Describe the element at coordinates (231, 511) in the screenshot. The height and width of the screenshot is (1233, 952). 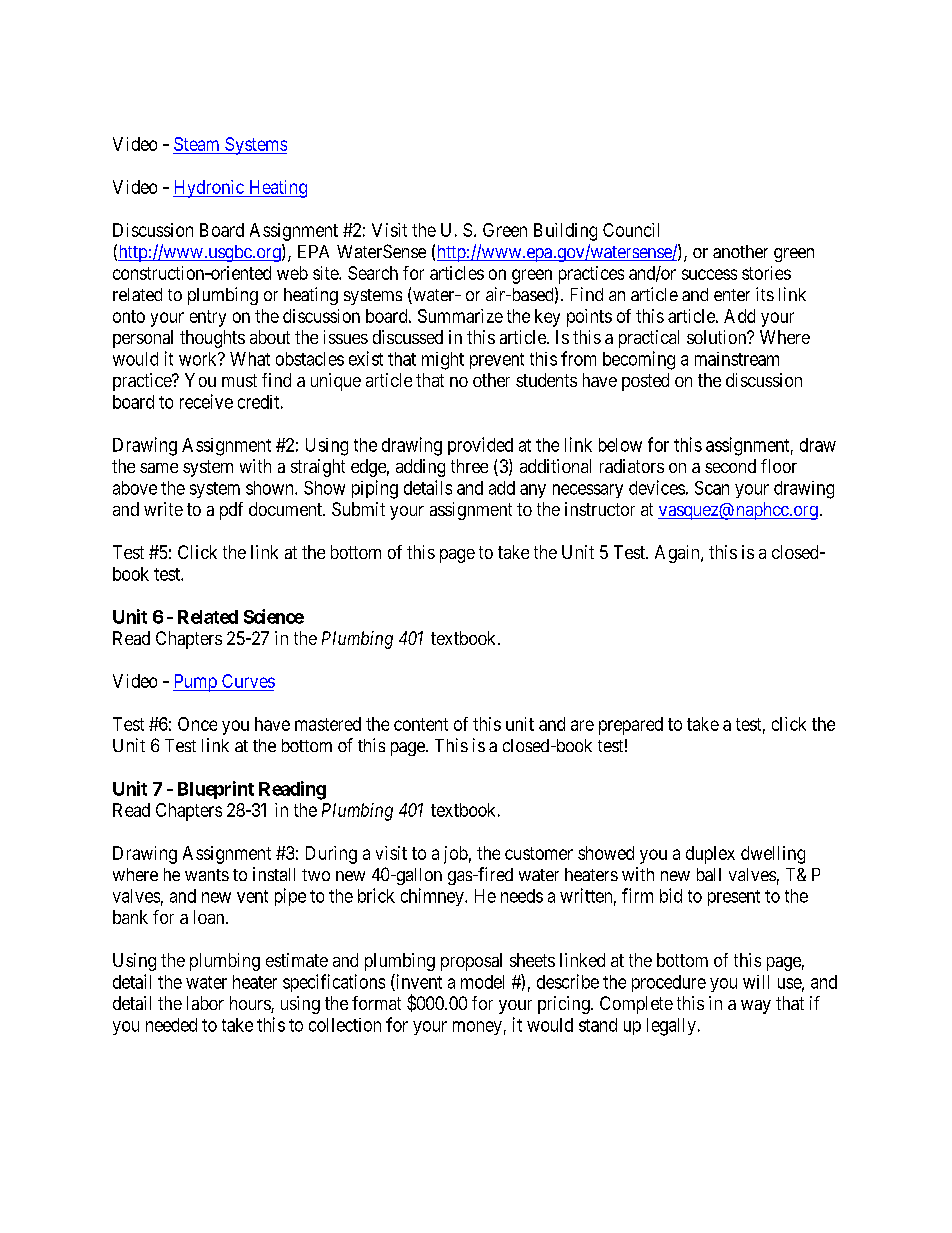
I see `pdf` at that location.
